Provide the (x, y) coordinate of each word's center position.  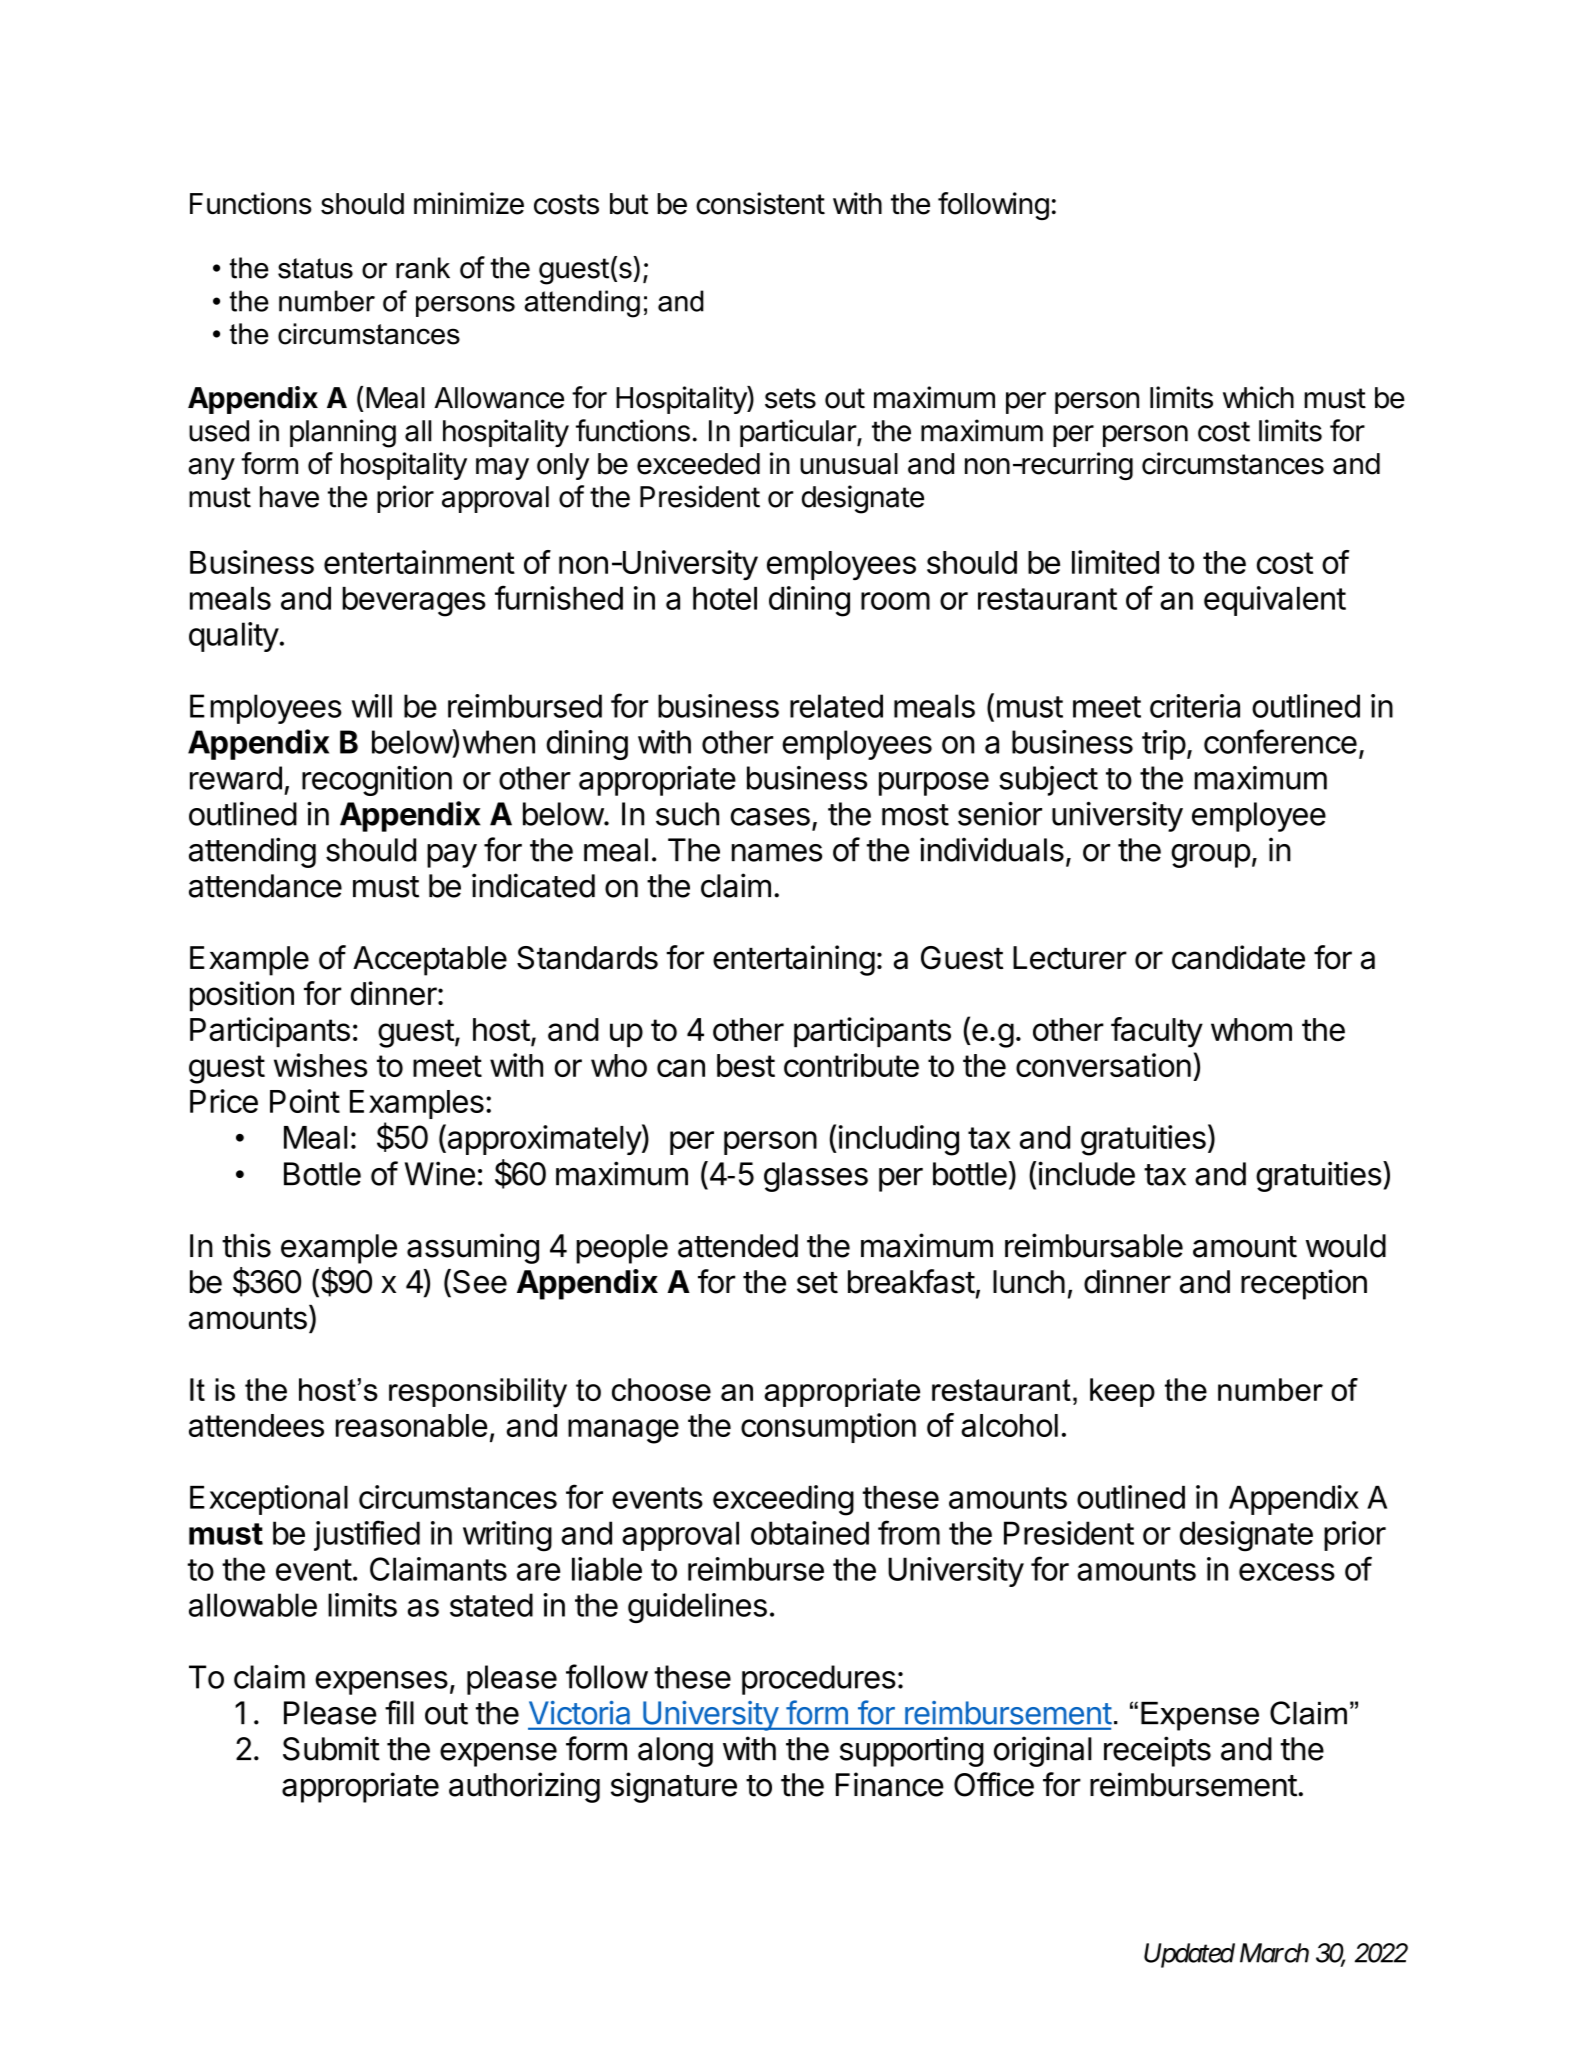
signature (674, 1787)
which (1258, 397)
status (315, 268)
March (1274, 1953)
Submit (331, 1748)
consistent (760, 203)
